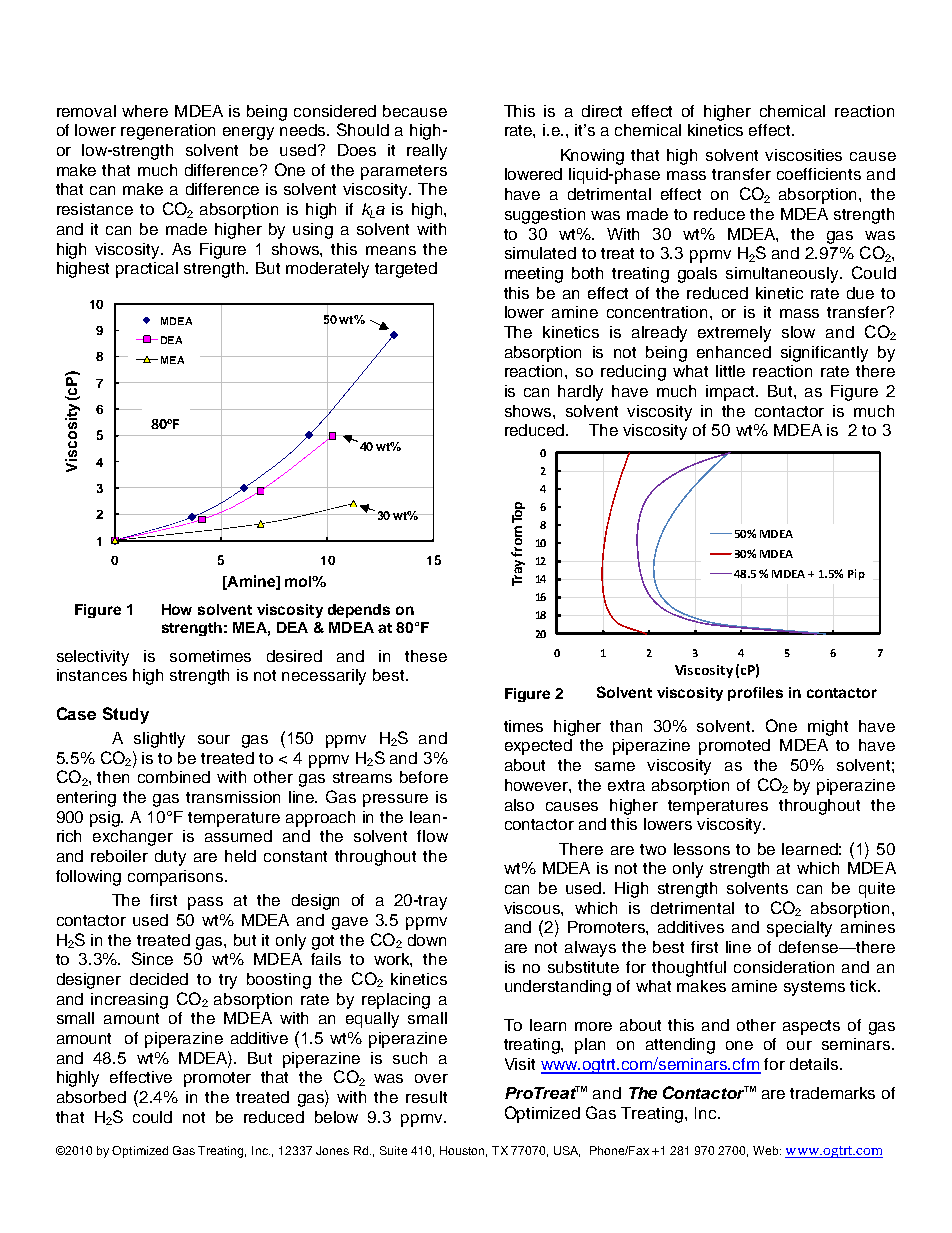 This image has width=952, height=1233. I want to click on these, so click(426, 656).
